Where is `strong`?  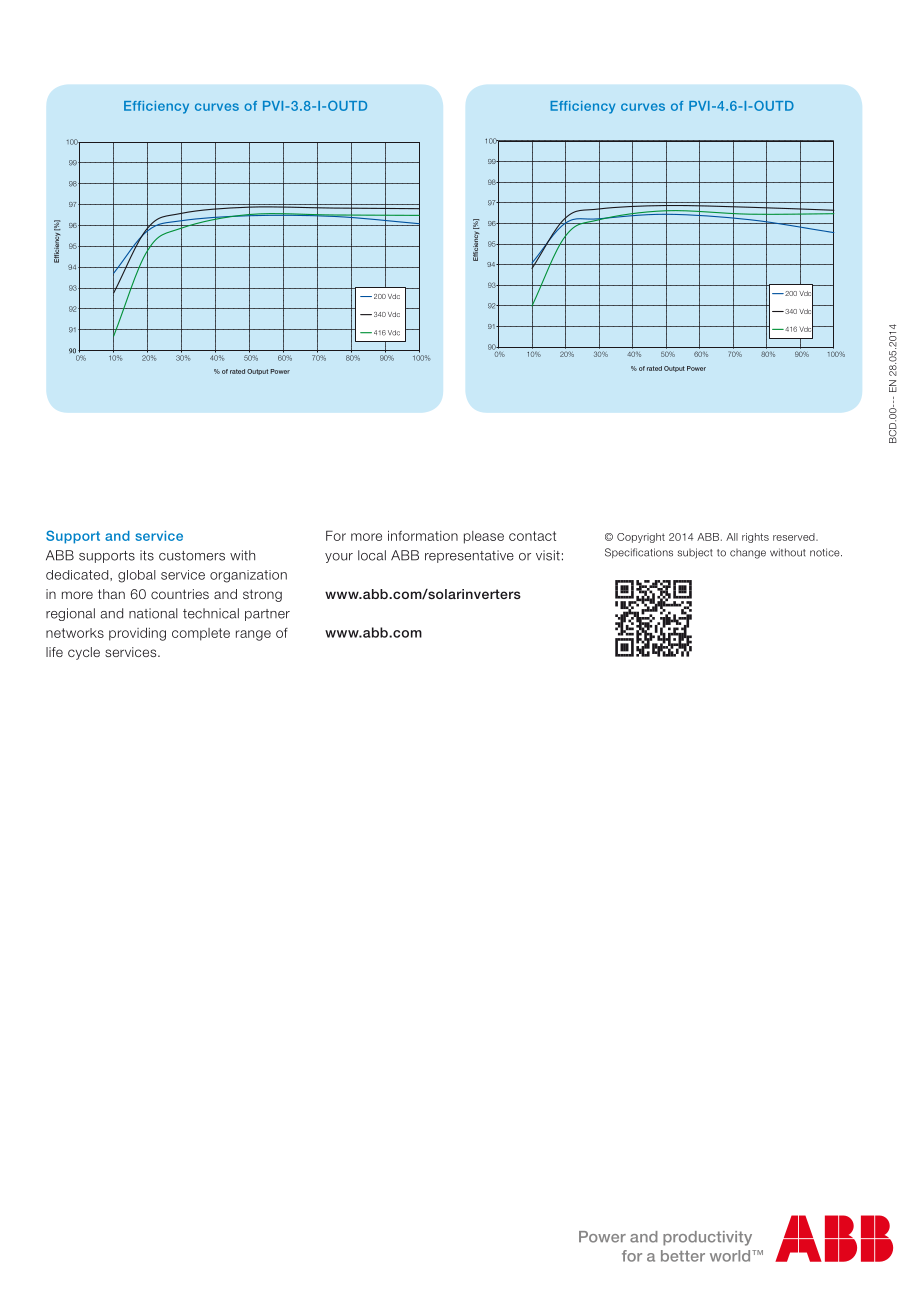 strong is located at coordinates (262, 595).
